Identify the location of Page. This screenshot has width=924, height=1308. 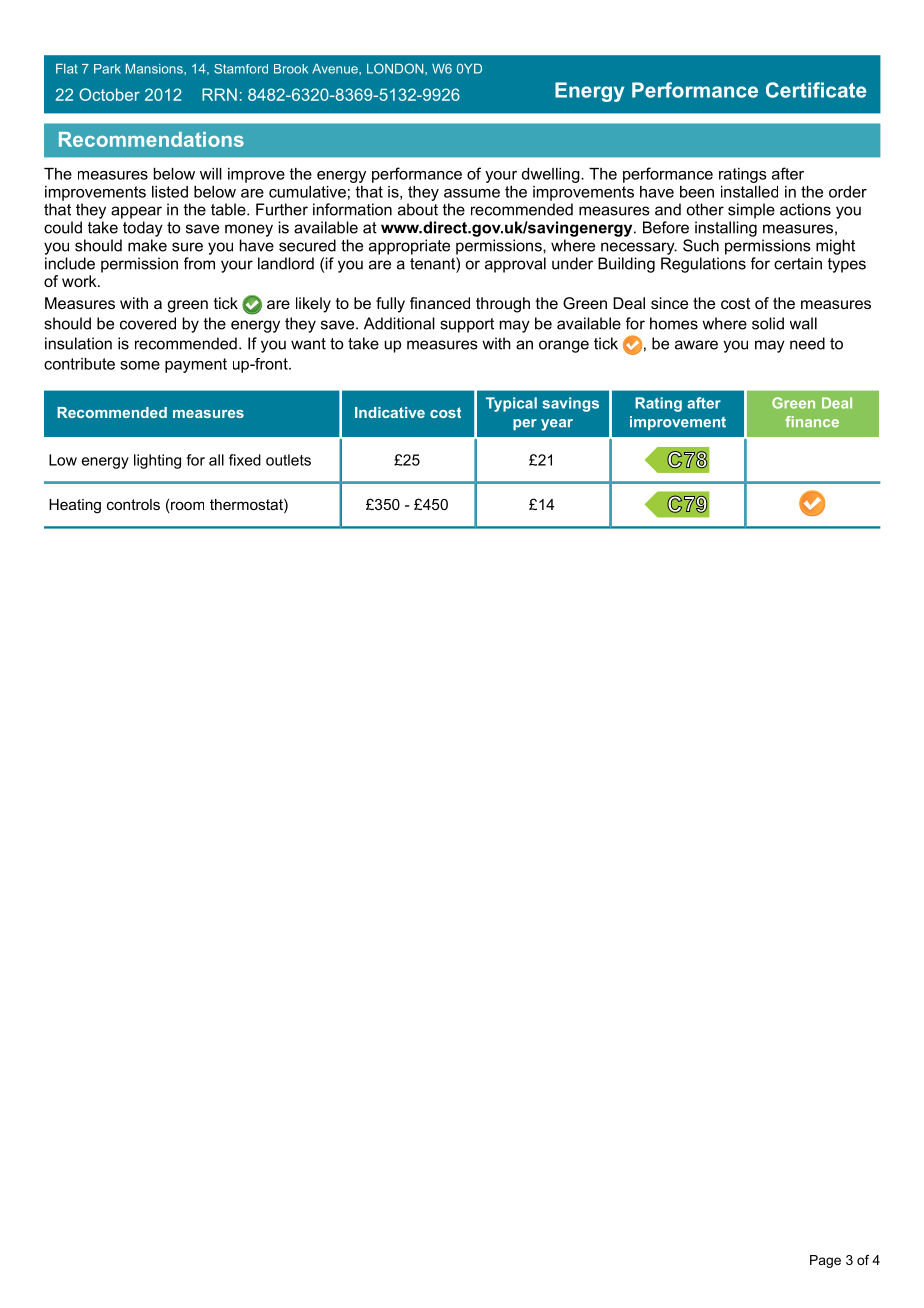
(825, 1261).
